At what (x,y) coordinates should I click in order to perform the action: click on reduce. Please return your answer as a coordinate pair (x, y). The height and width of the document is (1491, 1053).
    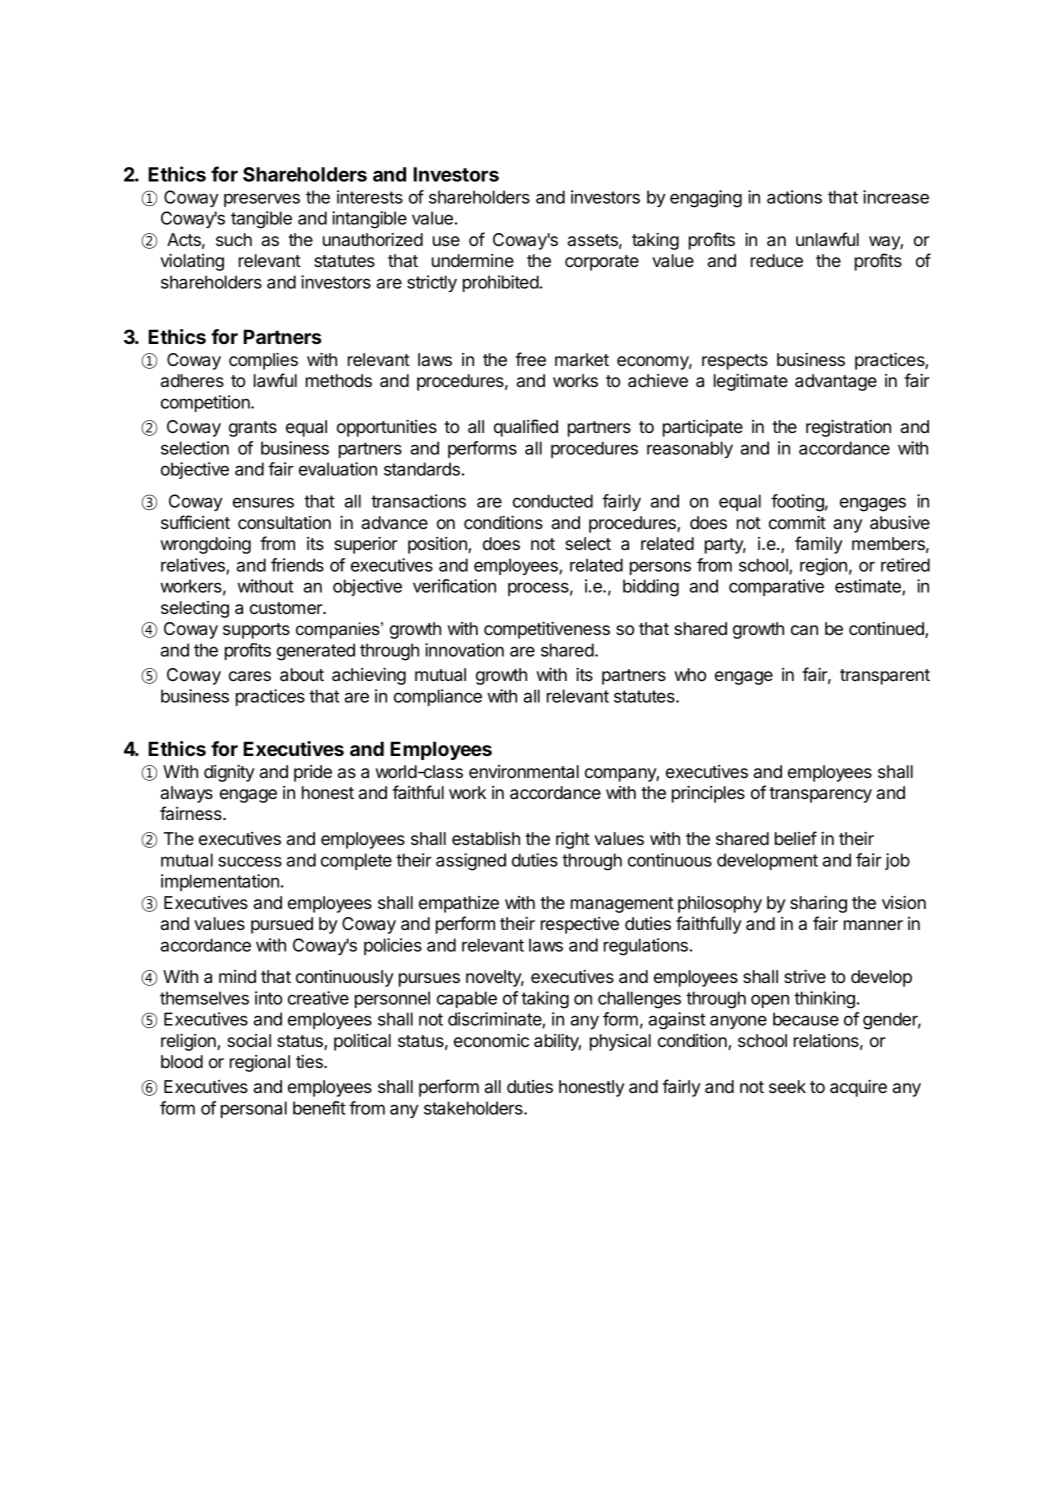
    Looking at the image, I should click on (777, 260).
